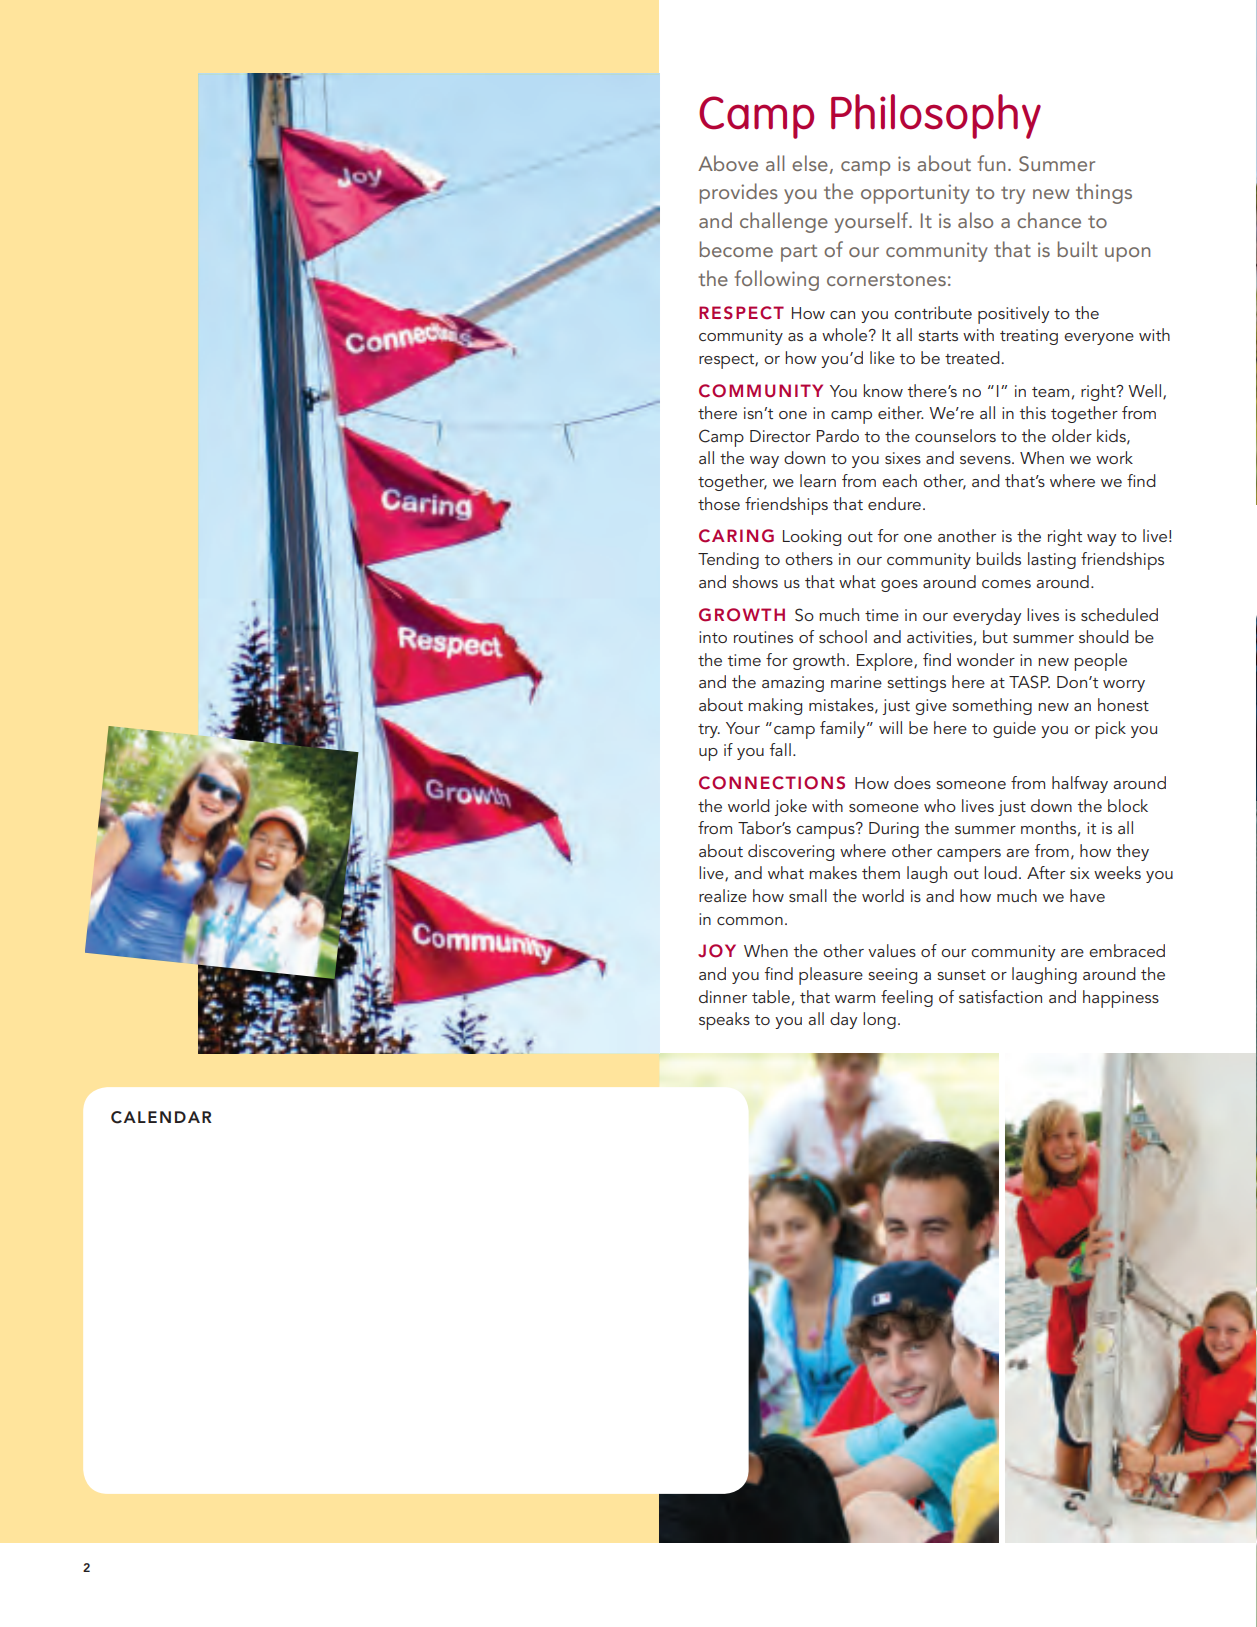  I want to click on table, so click(771, 996).
